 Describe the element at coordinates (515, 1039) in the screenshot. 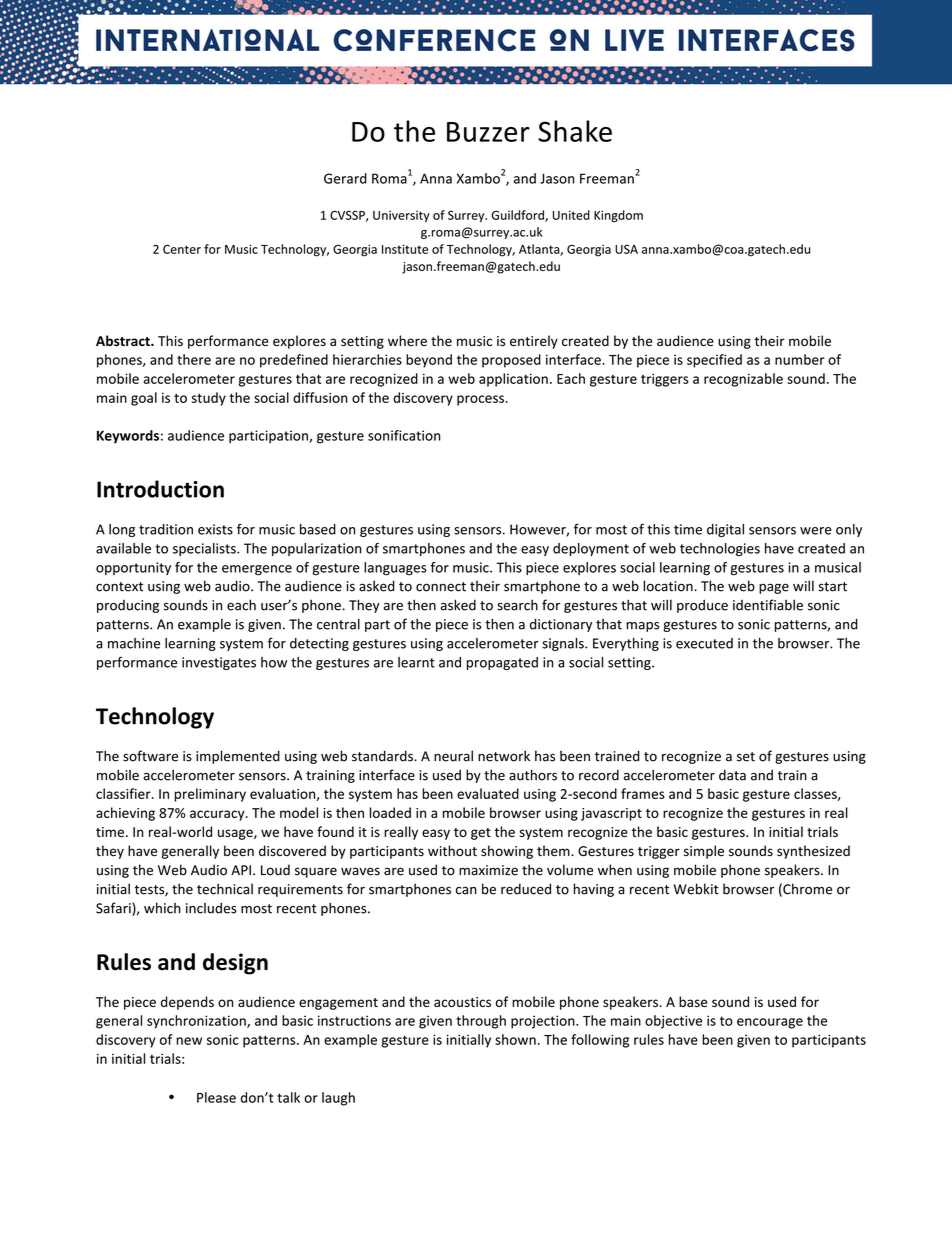

I see `shown` at that location.
